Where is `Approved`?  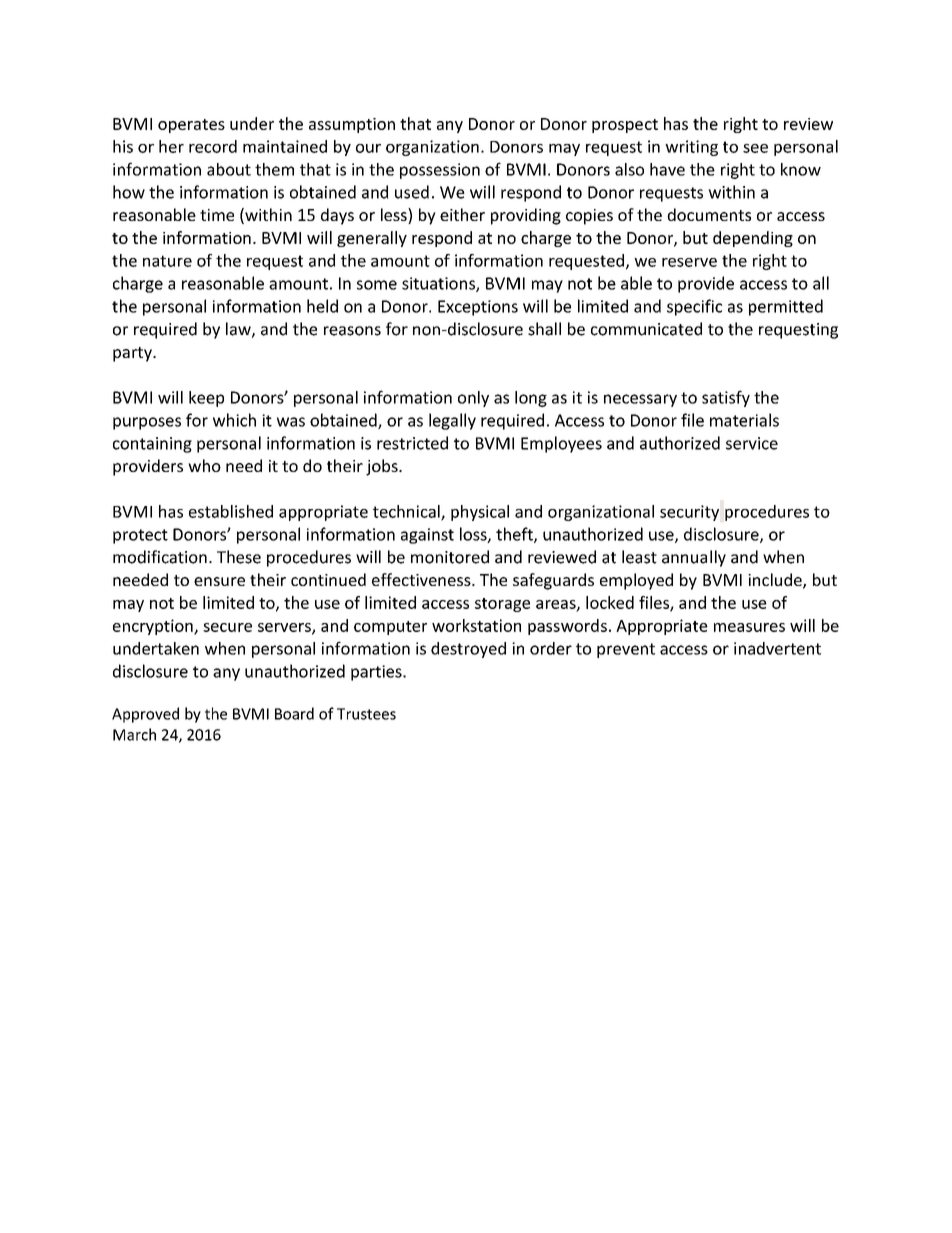 Approved is located at coordinates (145, 715).
